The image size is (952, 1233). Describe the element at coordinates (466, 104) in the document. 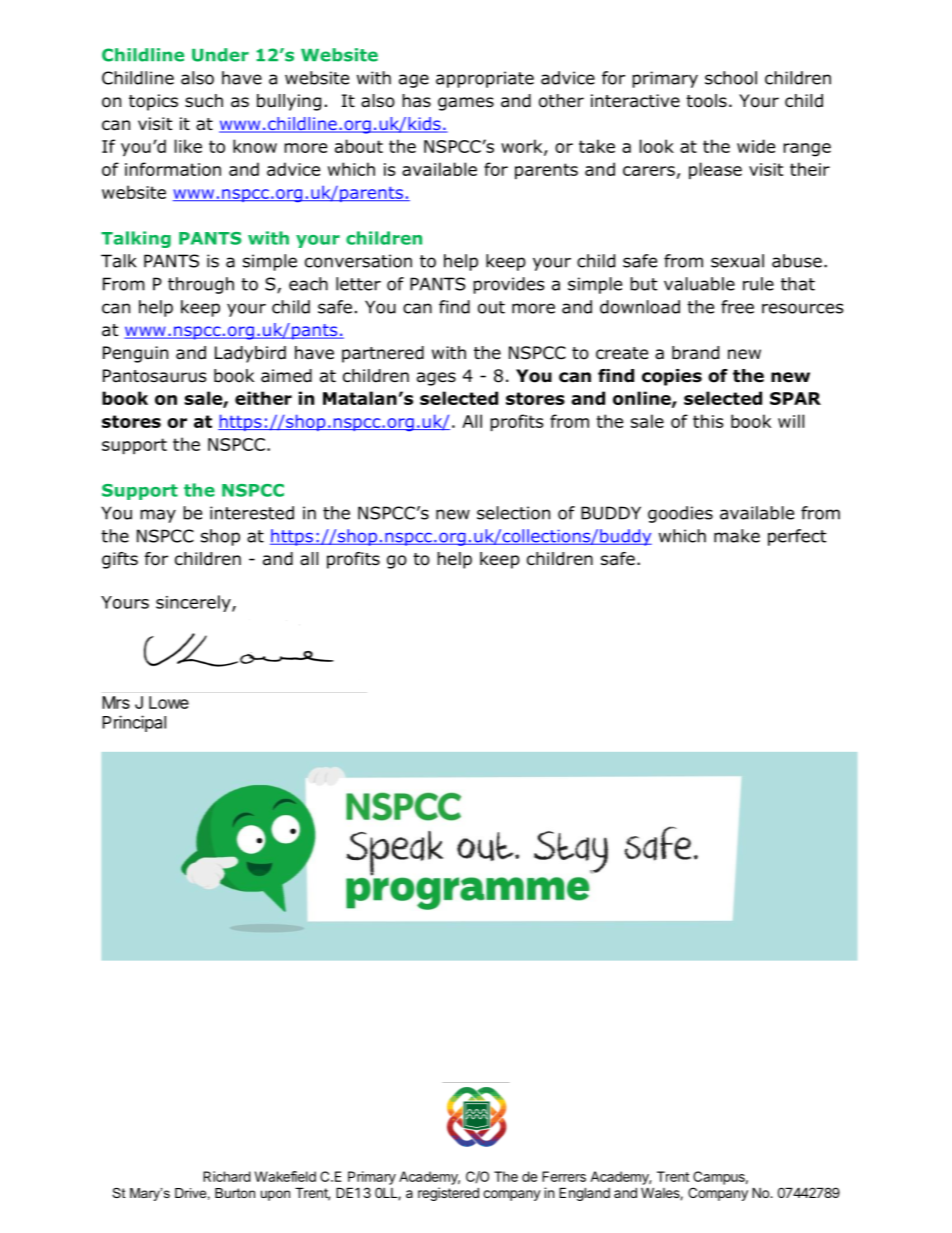

I see `games` at that location.
